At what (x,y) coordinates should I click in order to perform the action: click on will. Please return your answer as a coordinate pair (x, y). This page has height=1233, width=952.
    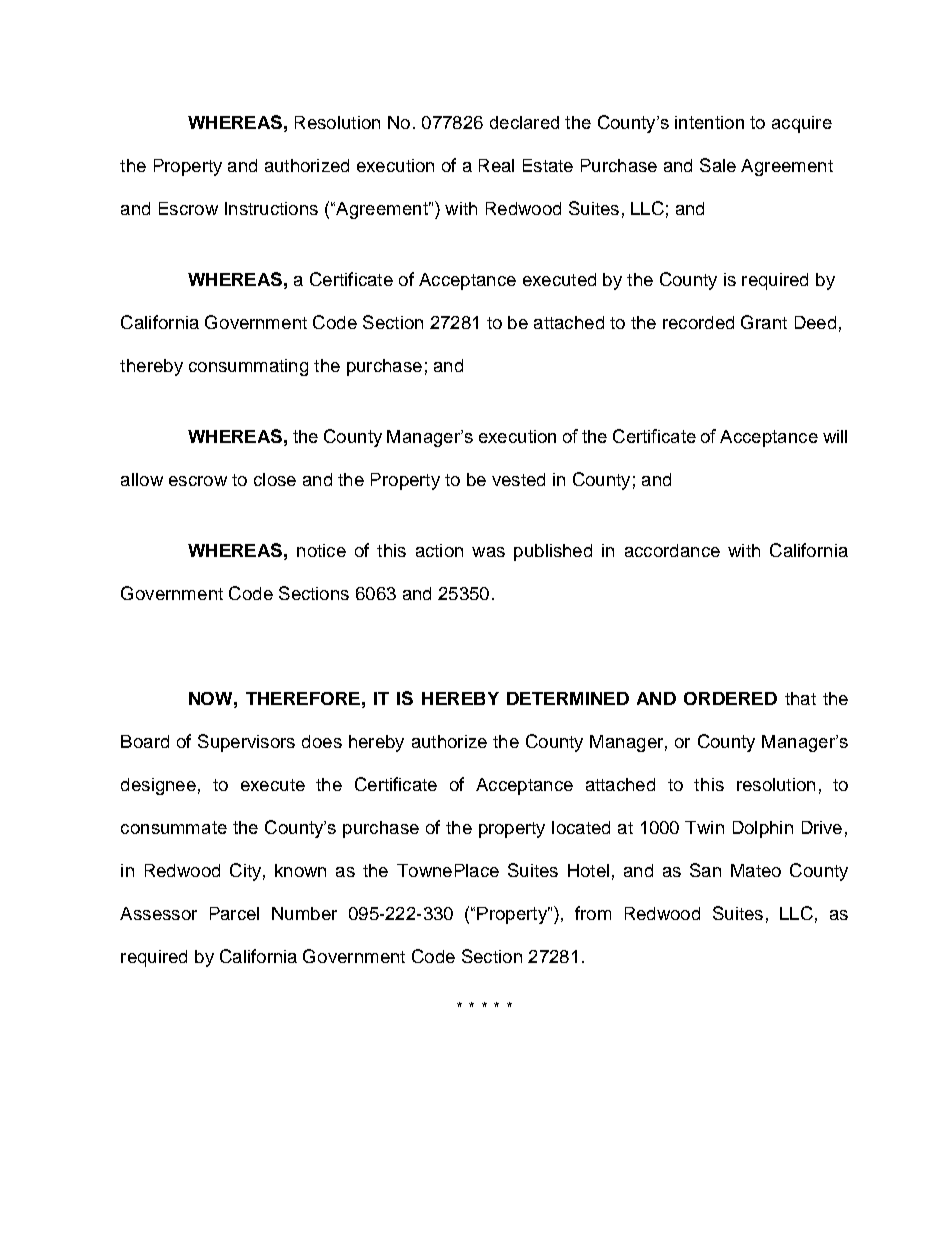
    Looking at the image, I should click on (835, 436).
